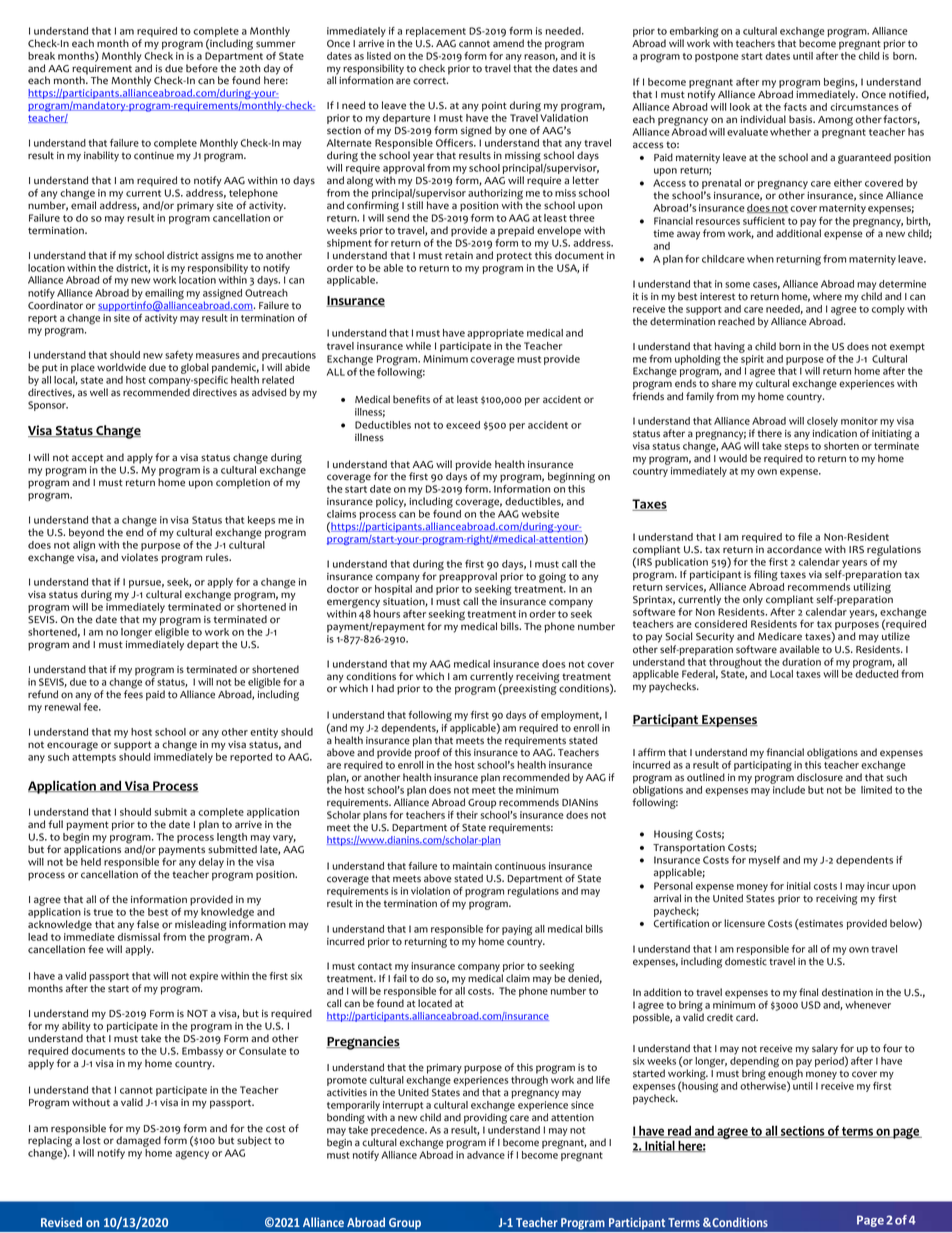 Image resolution: width=952 pixels, height=1233 pixels. I want to click on read, so click(679, 1131).
